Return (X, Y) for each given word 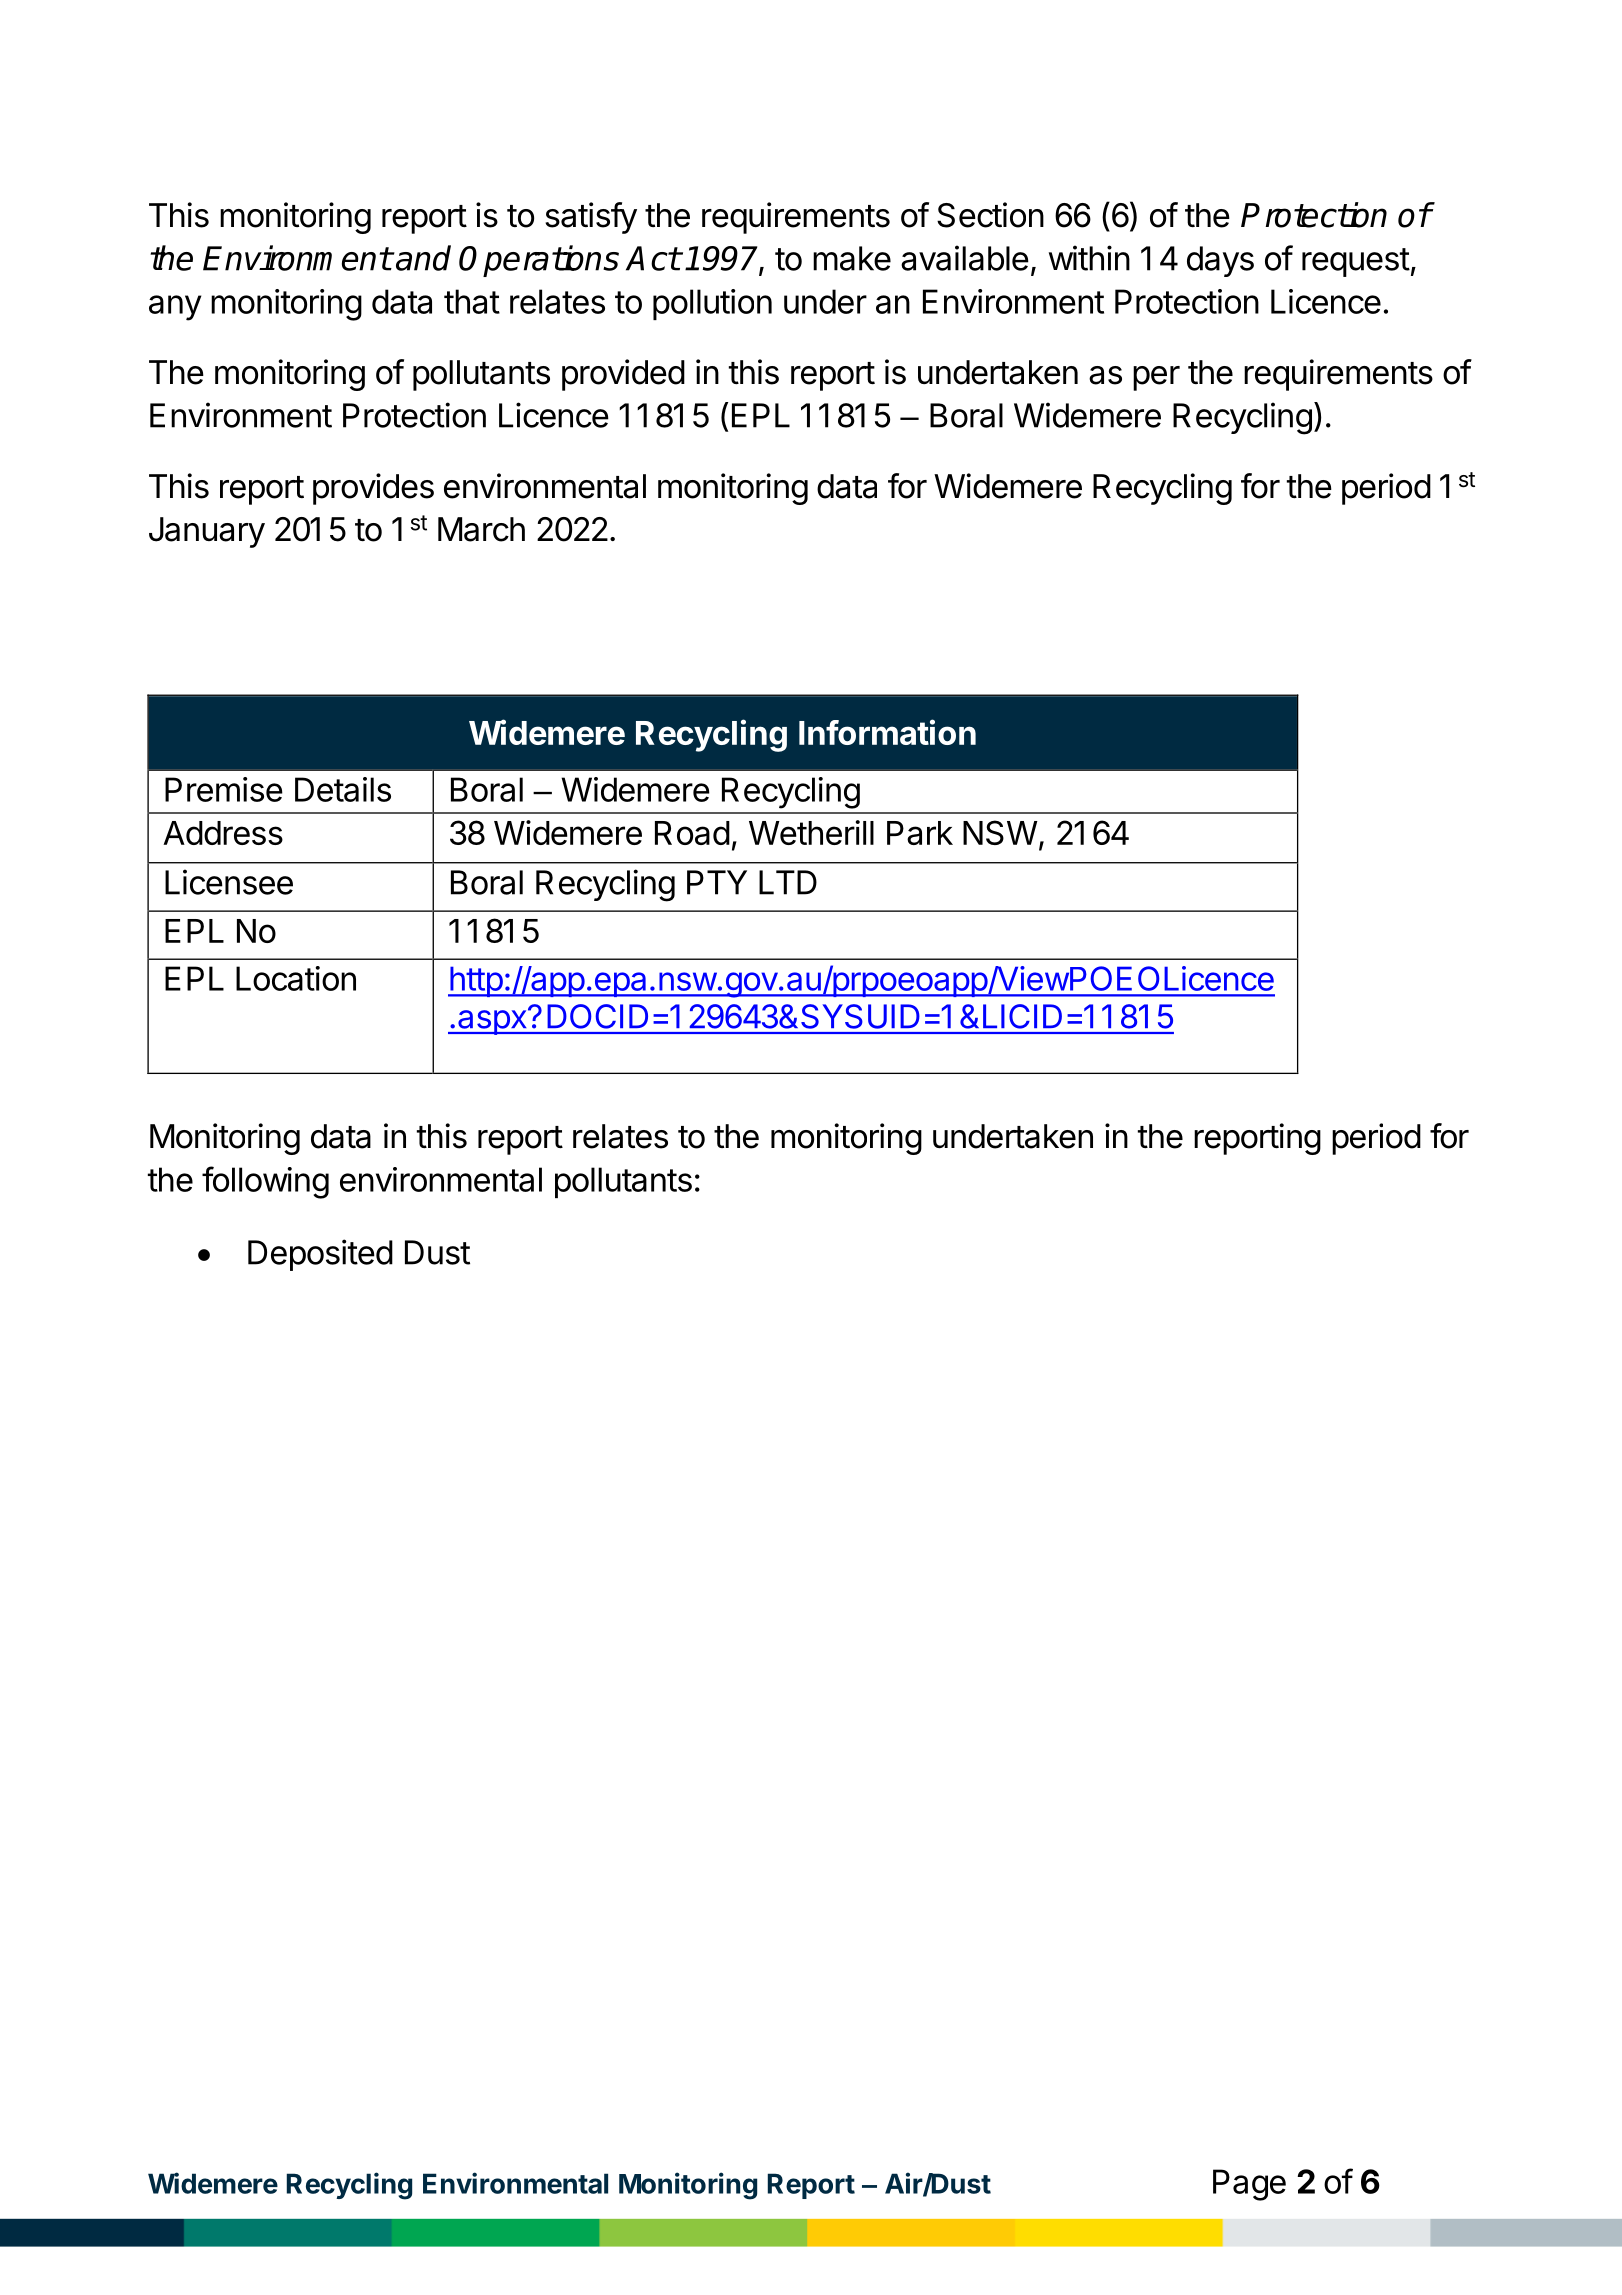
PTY (717, 882)
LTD (788, 882)
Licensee (229, 882)
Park (920, 833)
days (1220, 261)
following (265, 1182)
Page (1249, 2185)
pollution (712, 304)
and (422, 258)
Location (296, 978)
